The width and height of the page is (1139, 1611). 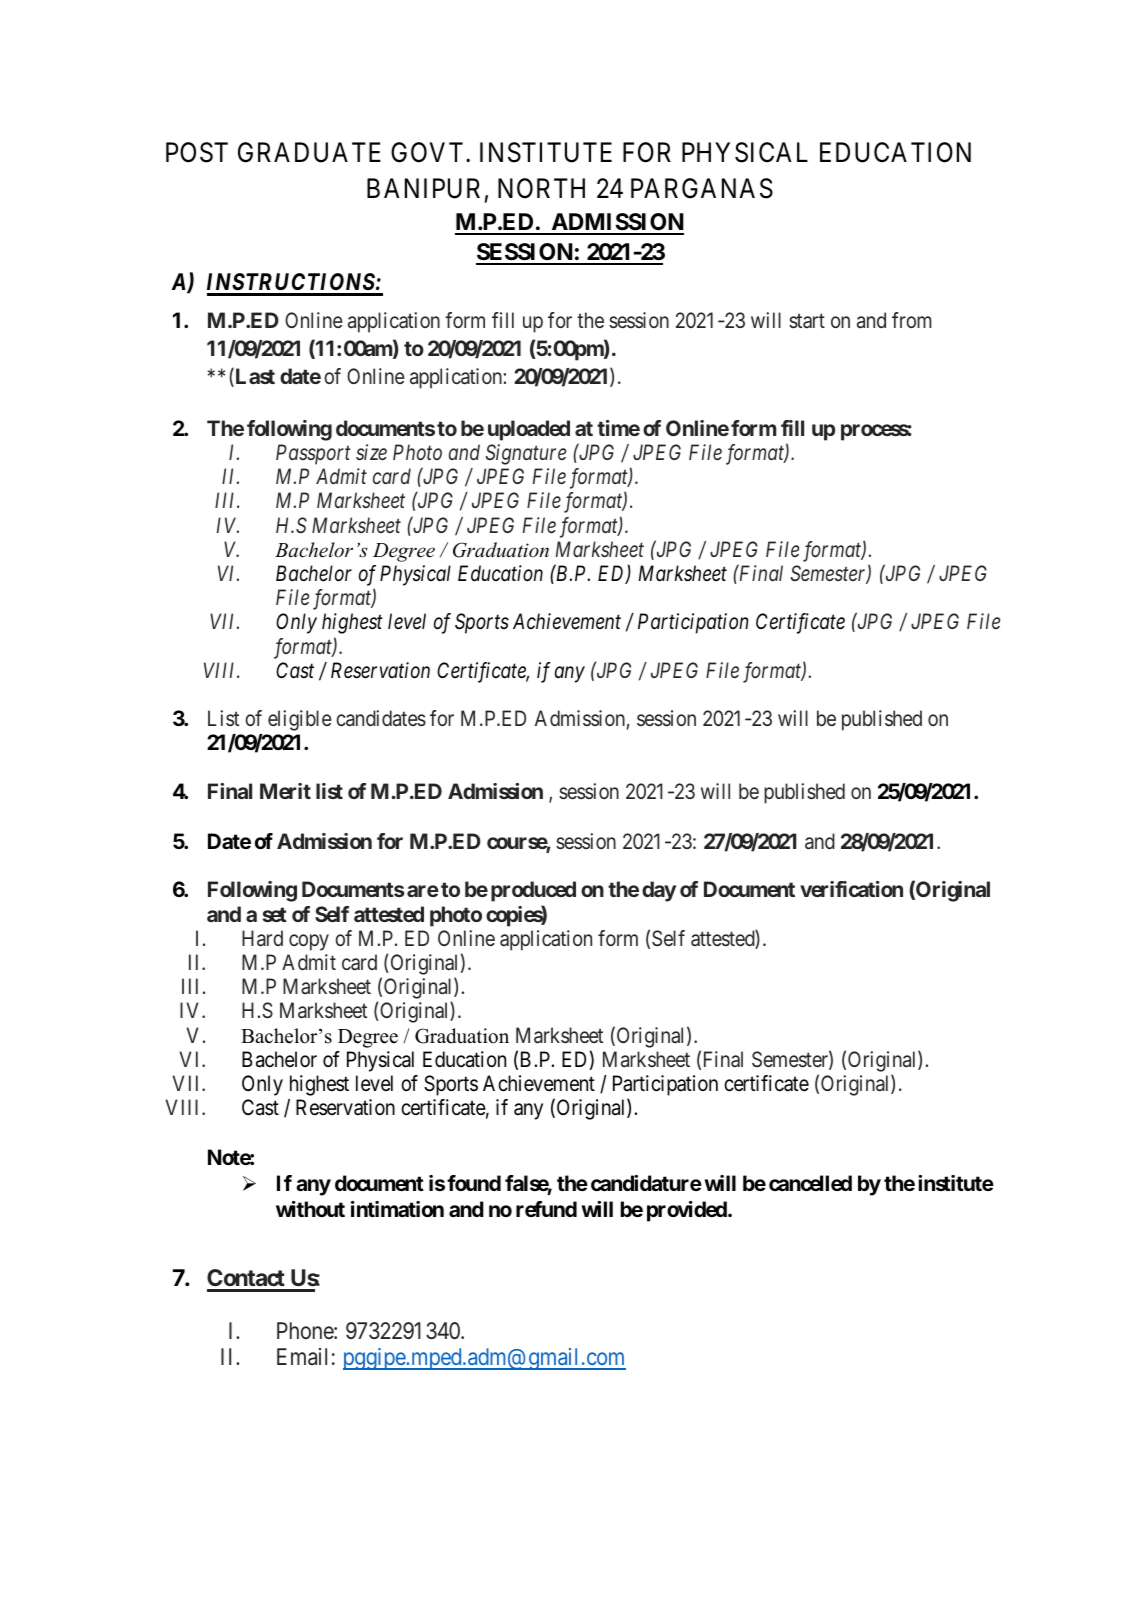 What do you see at coordinates (533, 891) in the page?
I see `produced` at bounding box center [533, 891].
